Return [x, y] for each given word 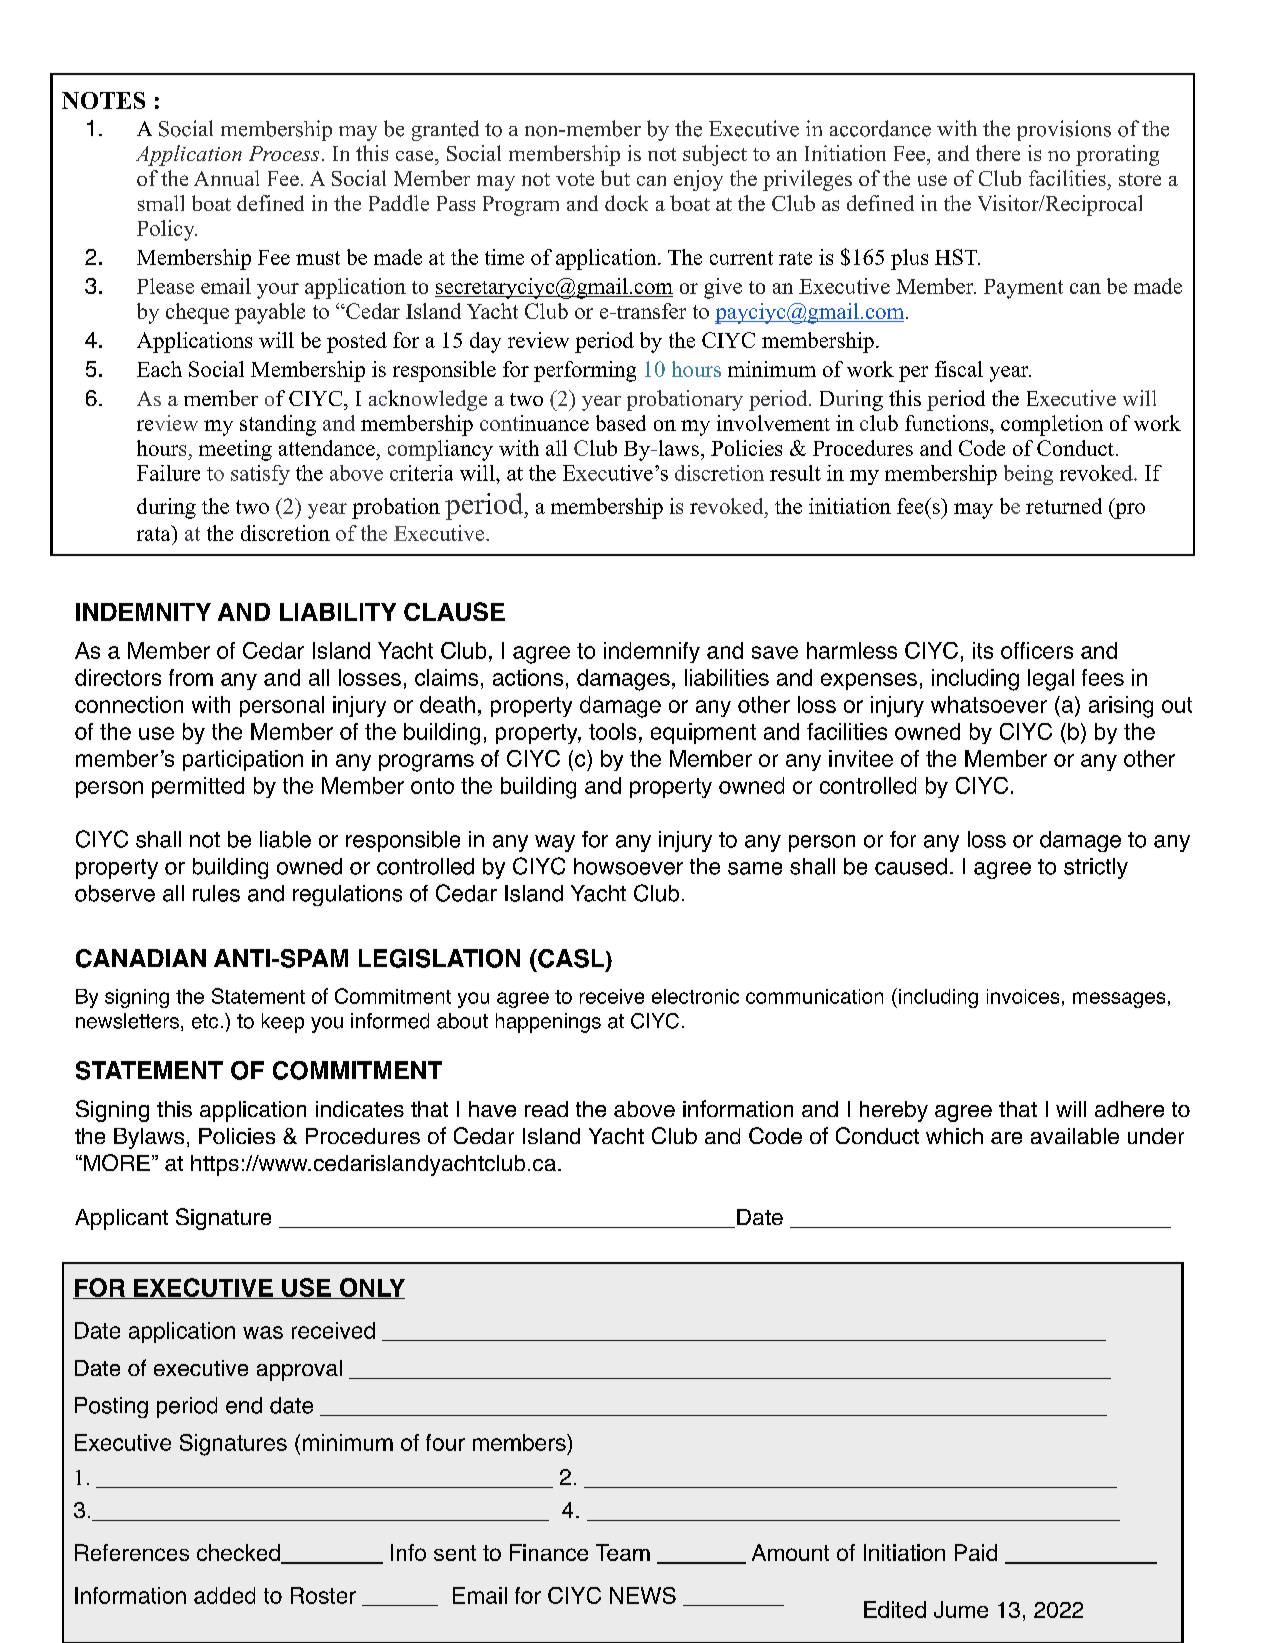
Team [623, 1552]
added [224, 1595]
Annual [226, 178]
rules [216, 893]
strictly [1096, 868]
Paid [976, 1552]
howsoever [628, 866]
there [998, 153]
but [615, 178]
